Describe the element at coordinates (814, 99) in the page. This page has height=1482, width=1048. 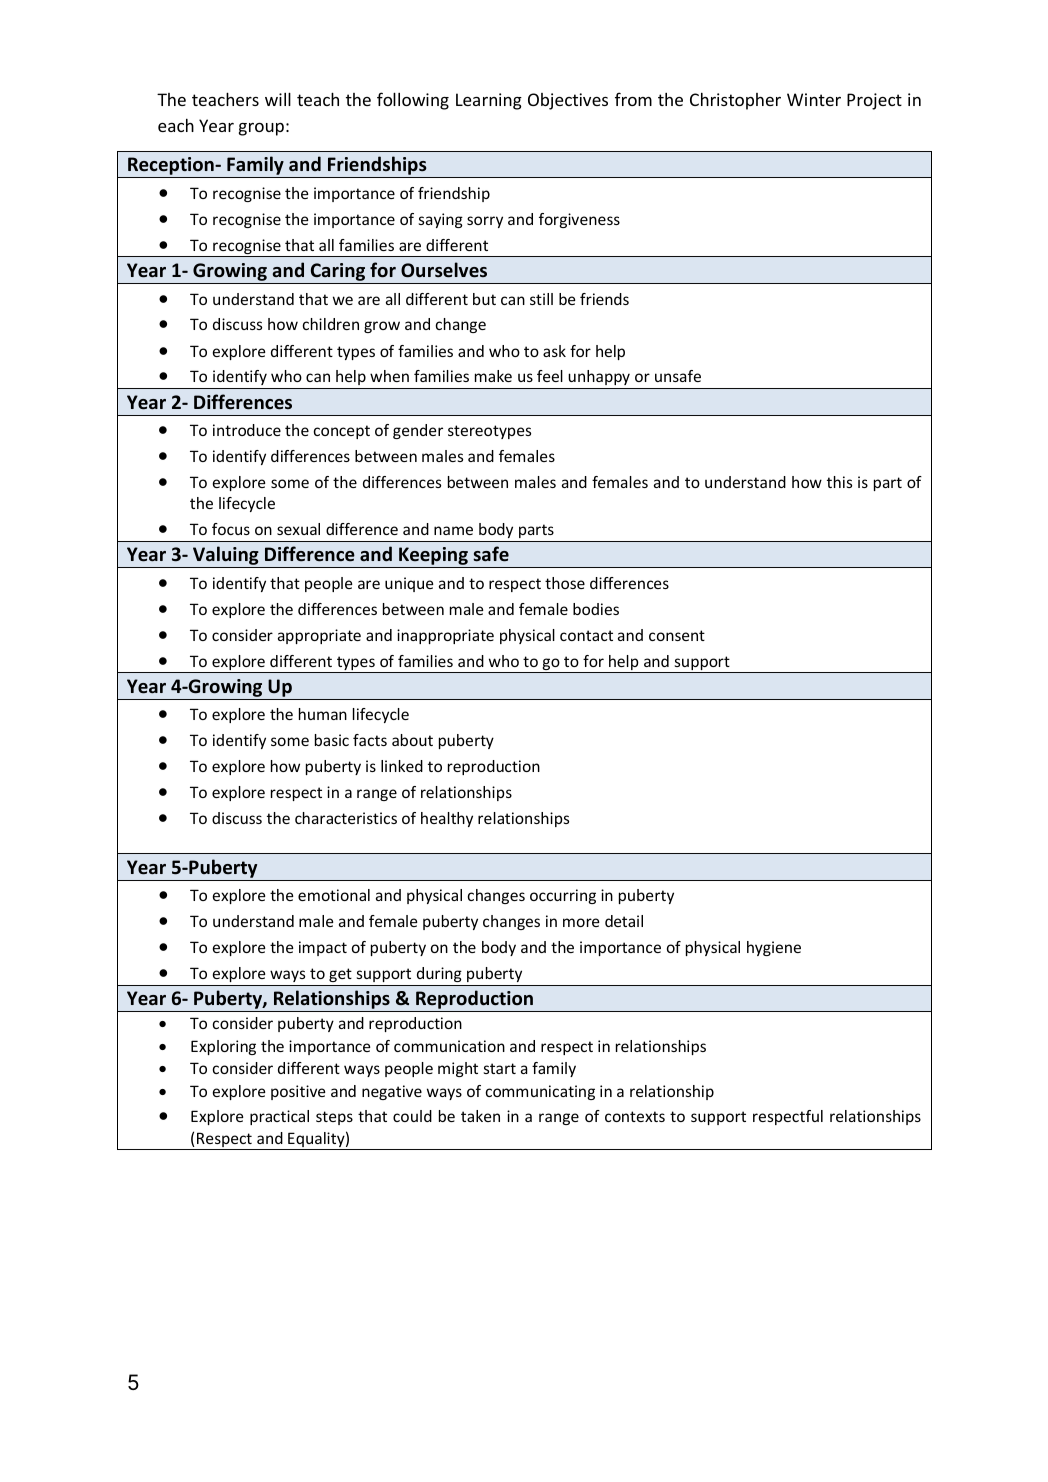
I see `Winter` at that location.
